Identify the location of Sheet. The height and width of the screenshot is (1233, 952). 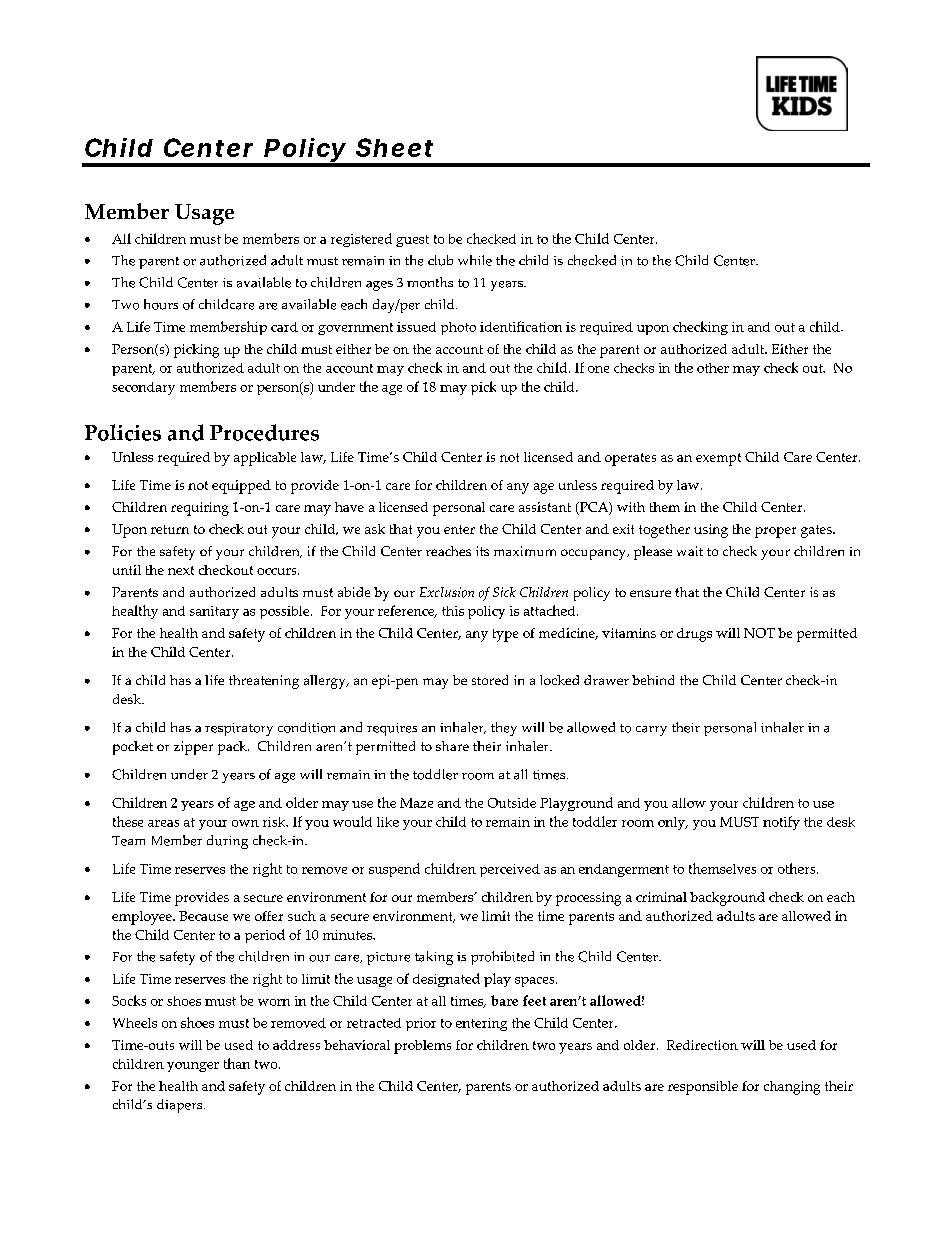
(394, 147).
